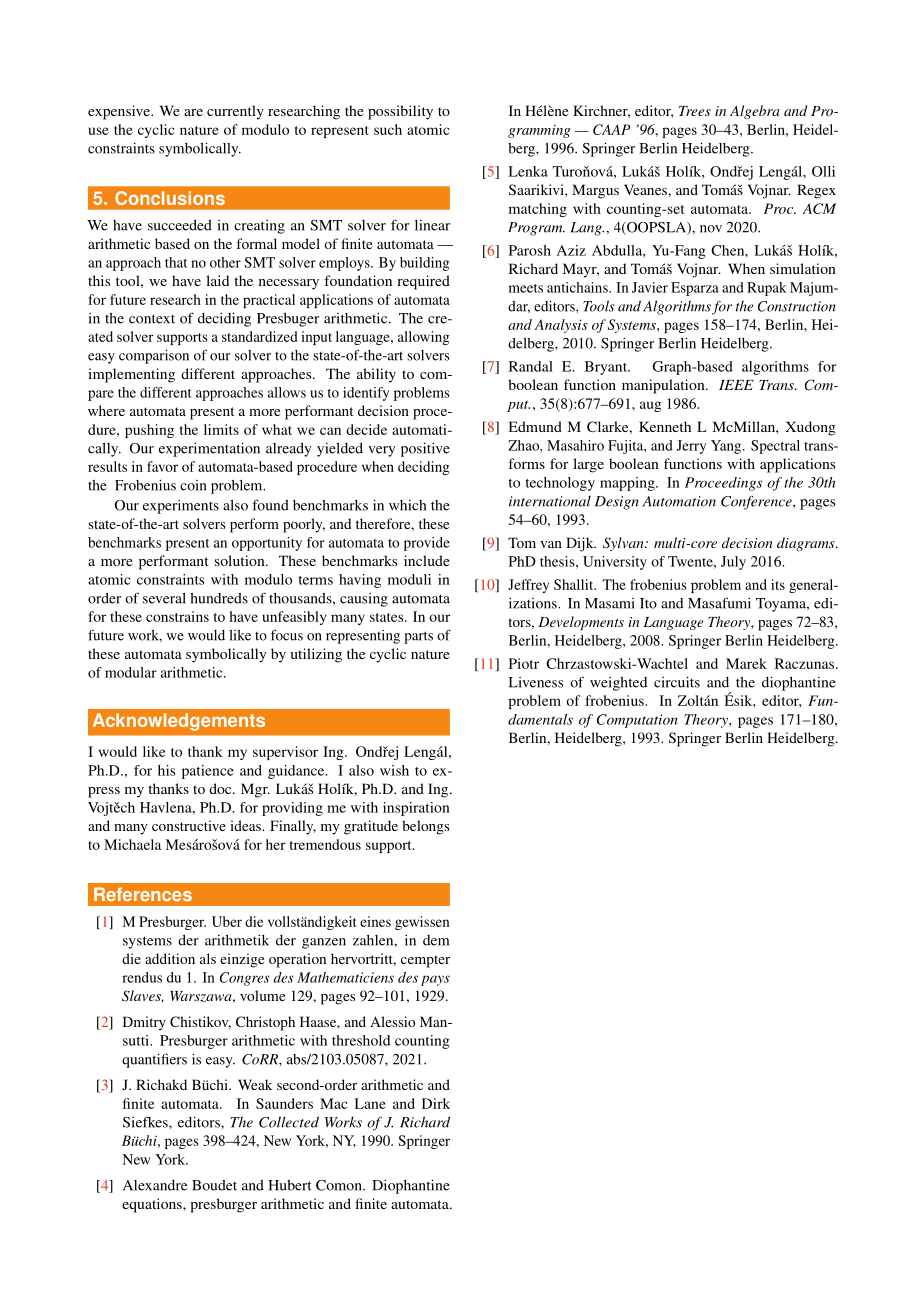 The width and height of the image is (924, 1308). Describe the element at coordinates (400, 112) in the image. I see `possibility` at that location.
